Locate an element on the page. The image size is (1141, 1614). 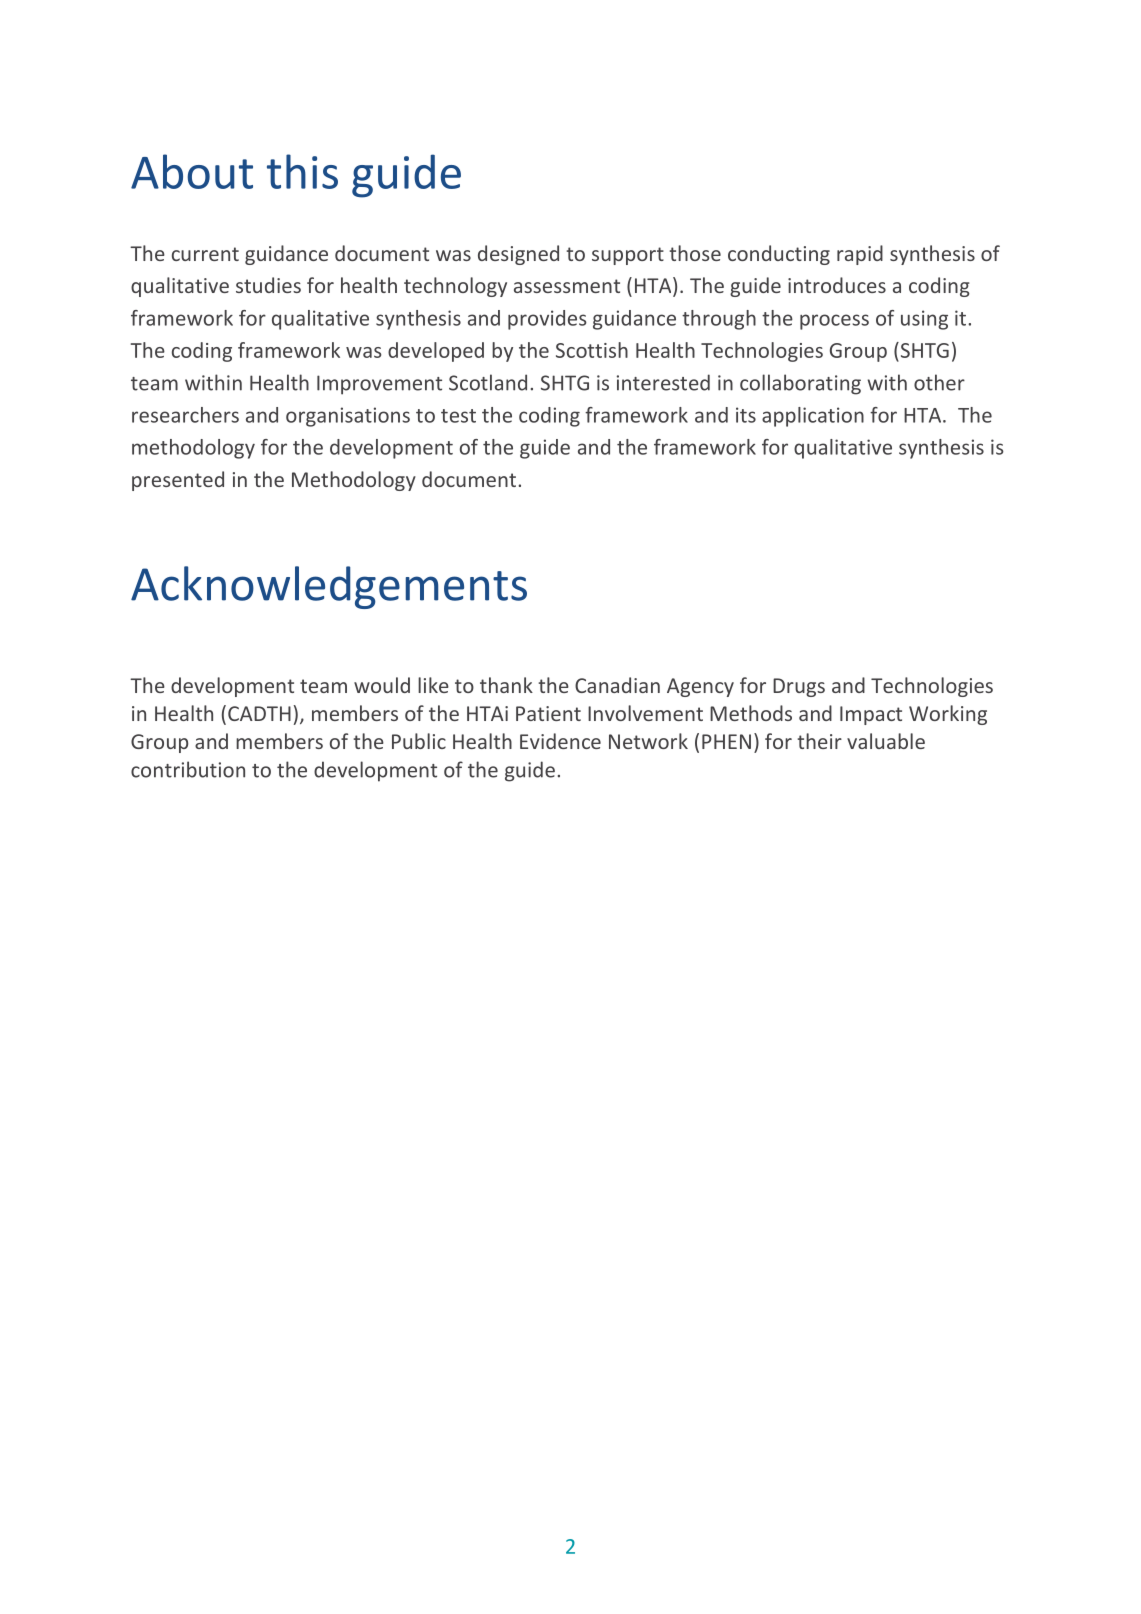
rapid is located at coordinates (860, 255).
